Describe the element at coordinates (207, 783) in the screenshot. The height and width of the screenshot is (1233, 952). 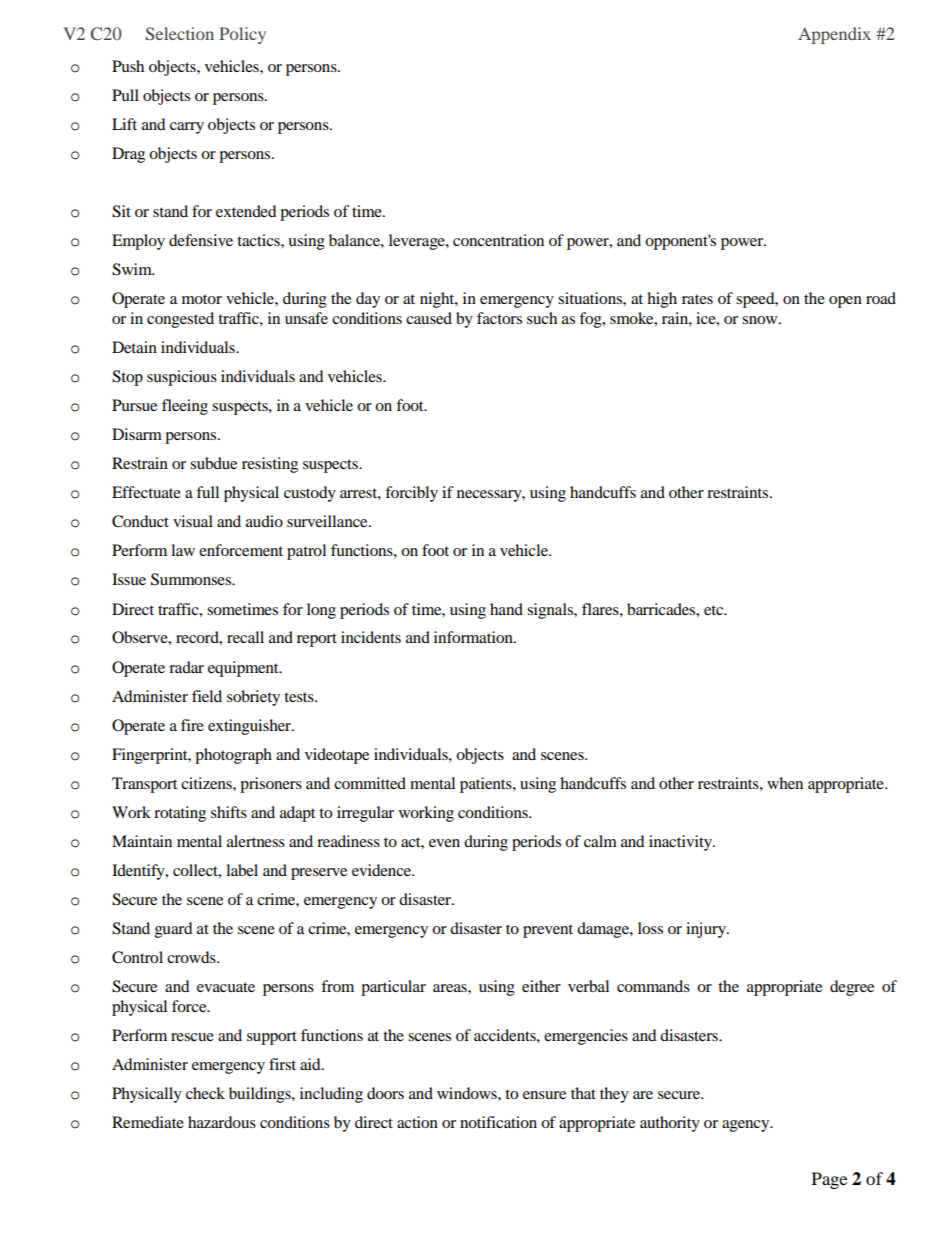
I see `citizens` at that location.
